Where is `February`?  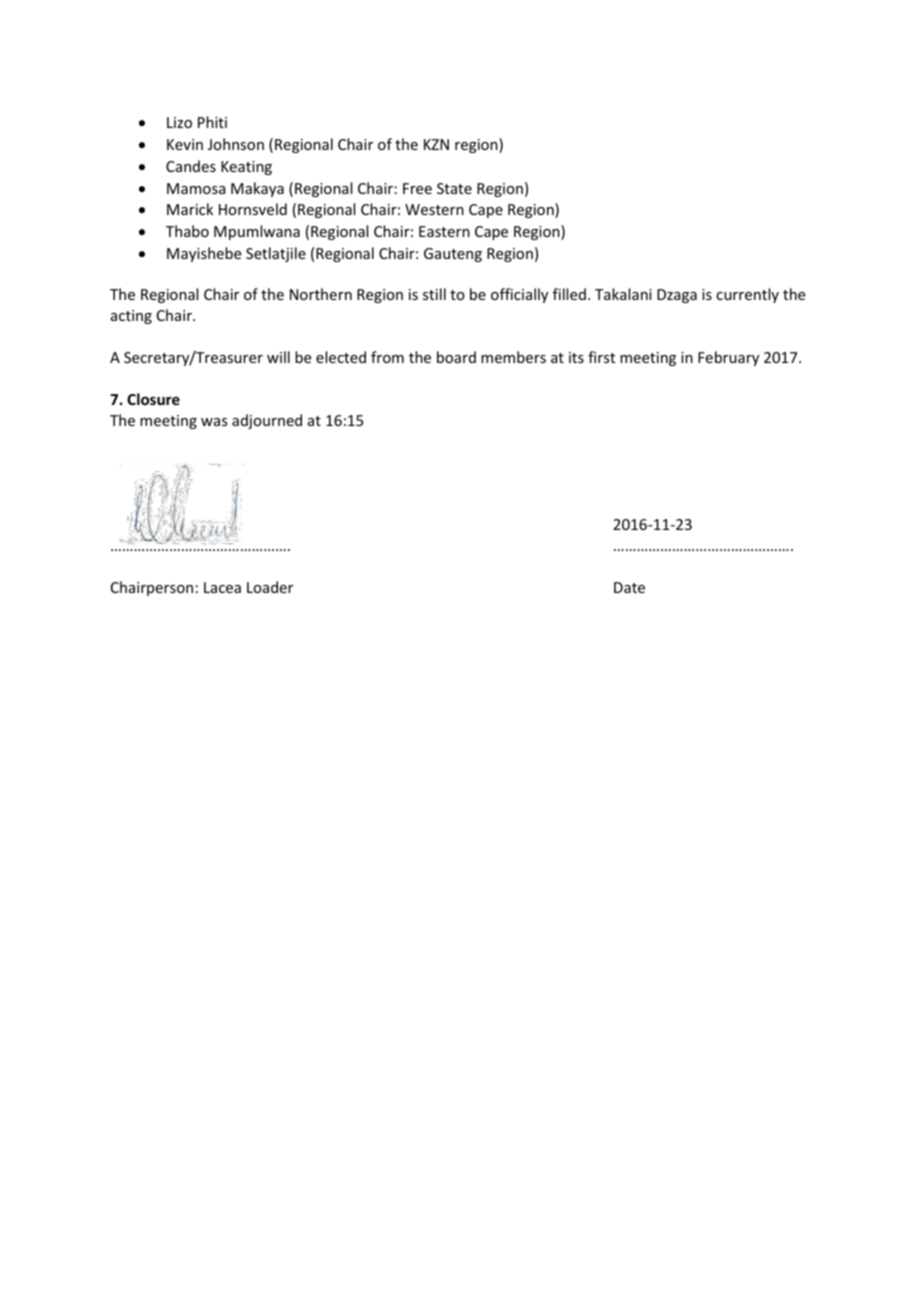
February is located at coordinates (728, 358).
